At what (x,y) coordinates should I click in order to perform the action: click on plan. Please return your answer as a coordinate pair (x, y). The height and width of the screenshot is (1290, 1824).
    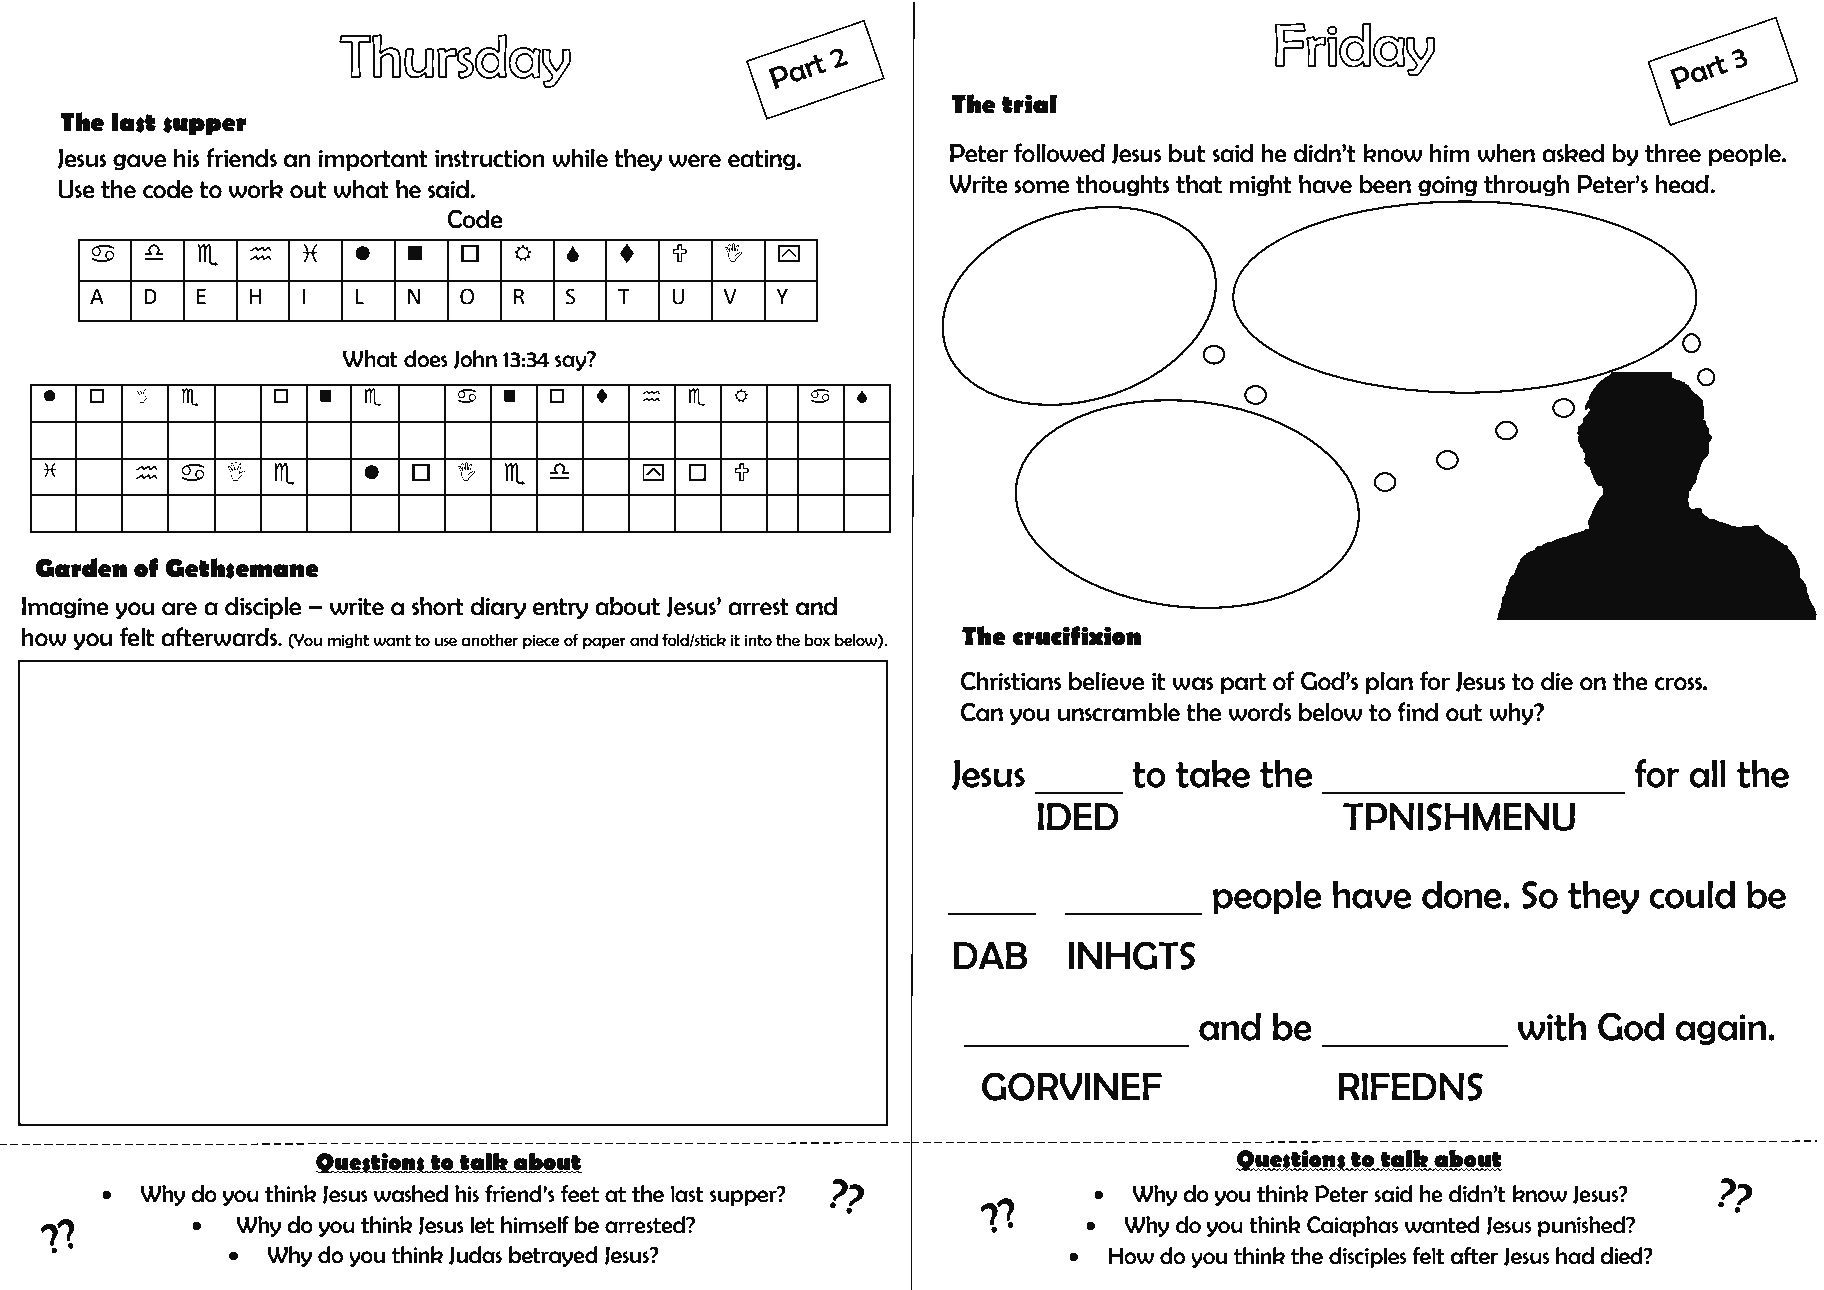
    Looking at the image, I should click on (1389, 683).
